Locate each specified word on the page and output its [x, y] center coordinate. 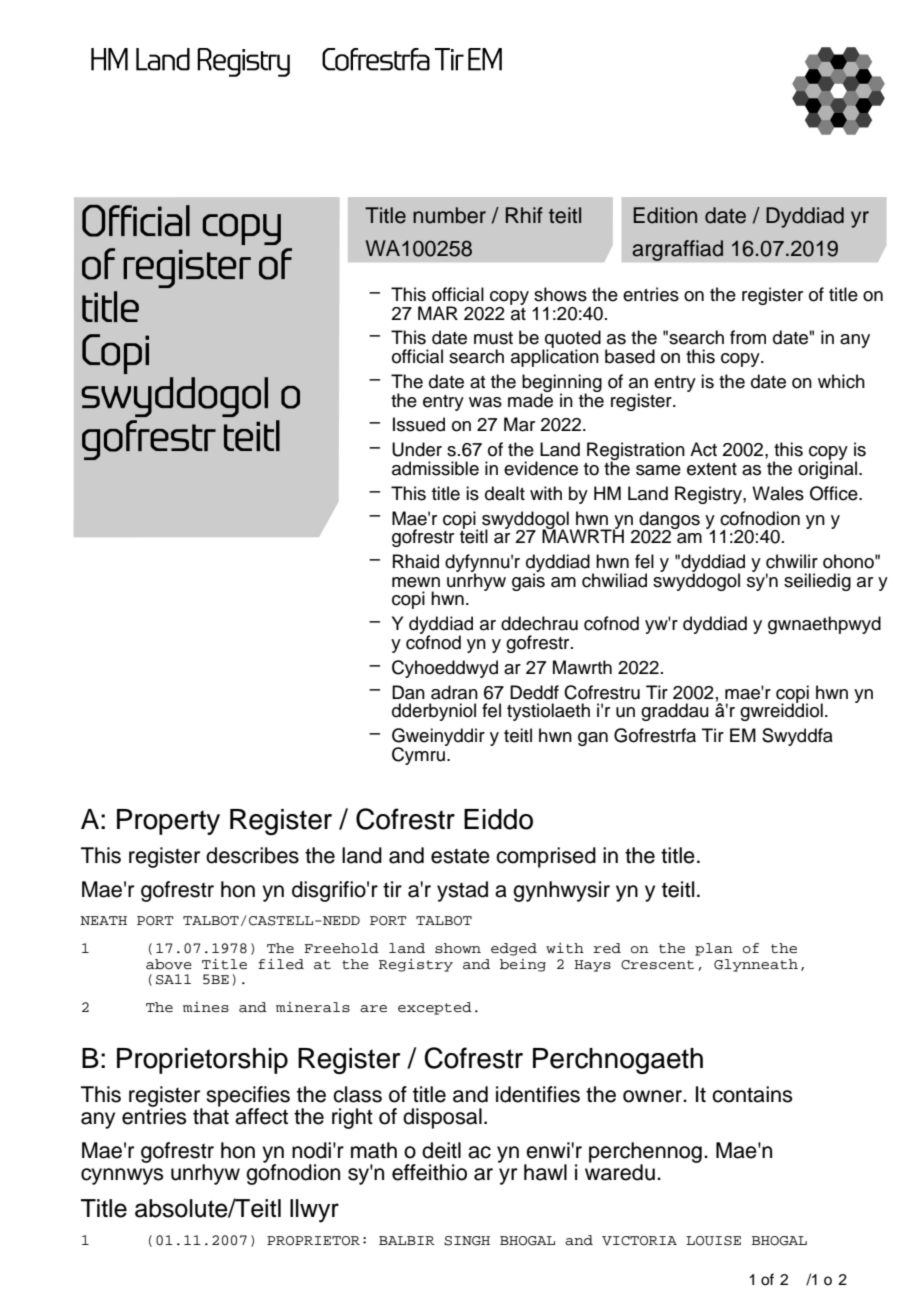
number [449, 215]
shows [560, 294]
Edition [665, 215]
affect [261, 1116]
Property [168, 822]
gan [593, 739]
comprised [546, 857]
